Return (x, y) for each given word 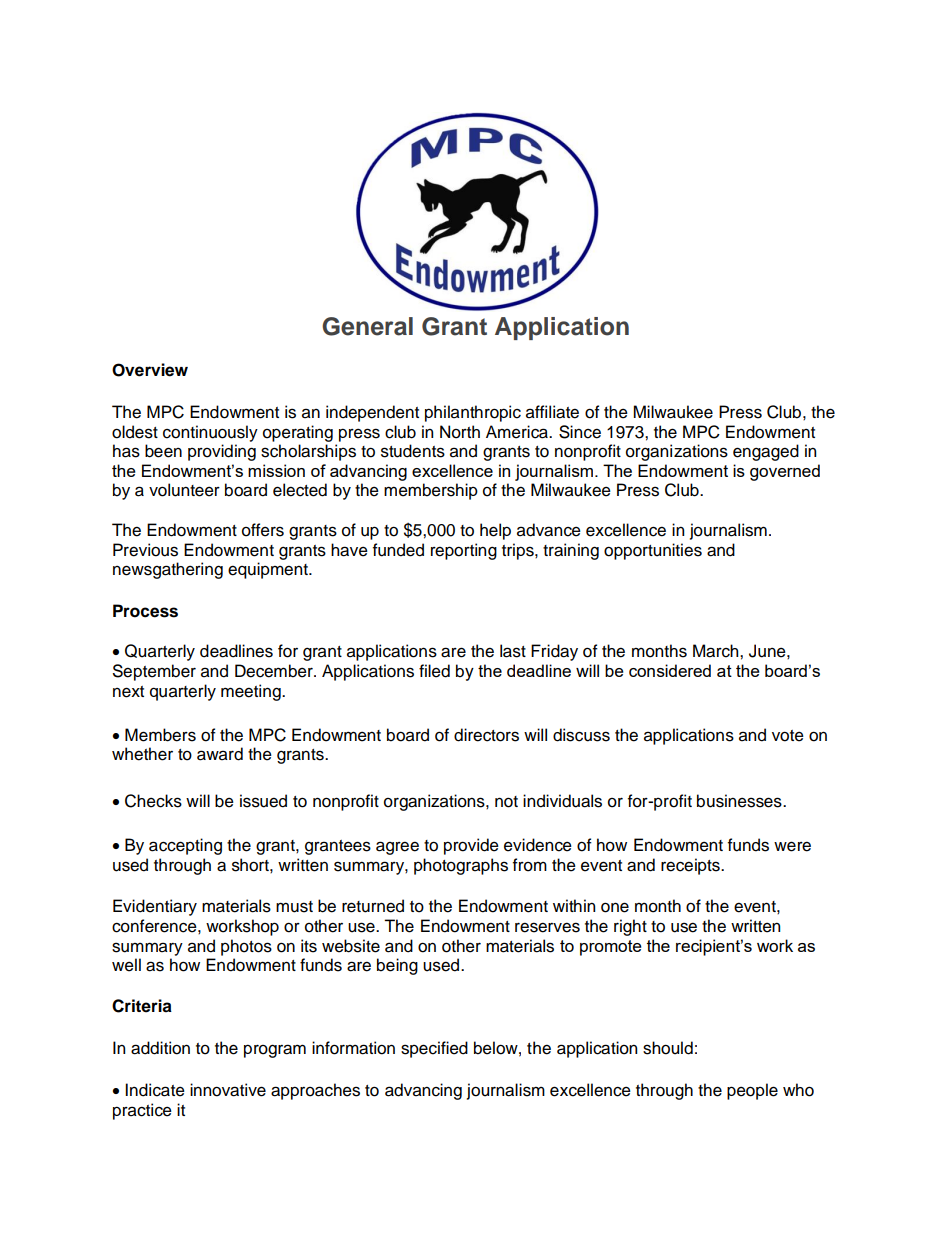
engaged (766, 452)
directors (486, 735)
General (367, 326)
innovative (228, 1090)
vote (788, 736)
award (220, 754)
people (752, 1091)
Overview (150, 370)
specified (434, 1049)
